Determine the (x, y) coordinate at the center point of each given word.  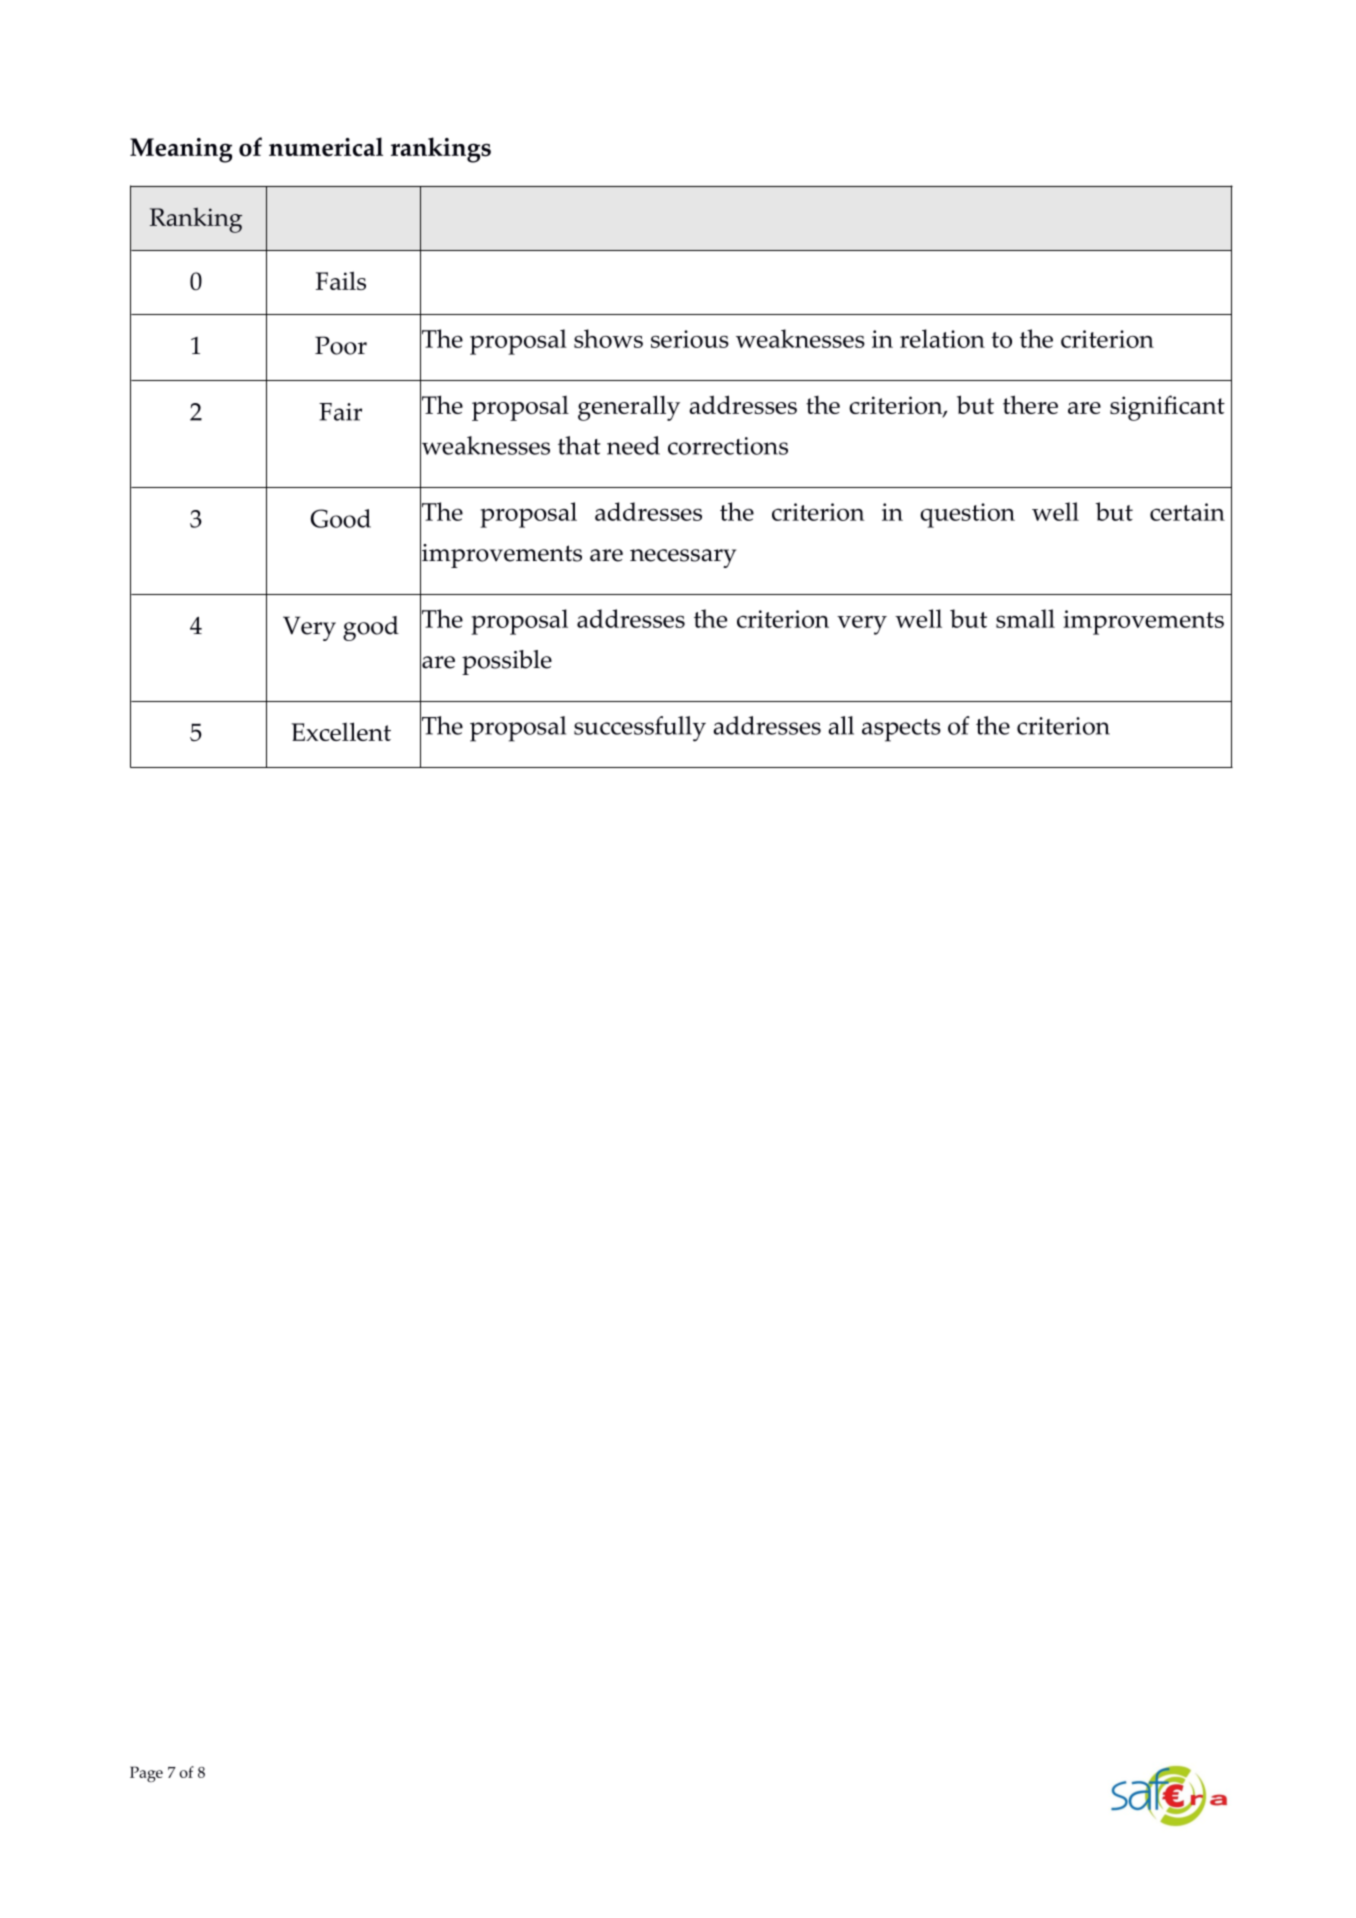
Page (146, 1774)
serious (690, 339)
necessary (683, 558)
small (1025, 618)
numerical (326, 147)
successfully (640, 729)
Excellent (341, 731)
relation (942, 338)
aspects (901, 730)
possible (507, 662)
